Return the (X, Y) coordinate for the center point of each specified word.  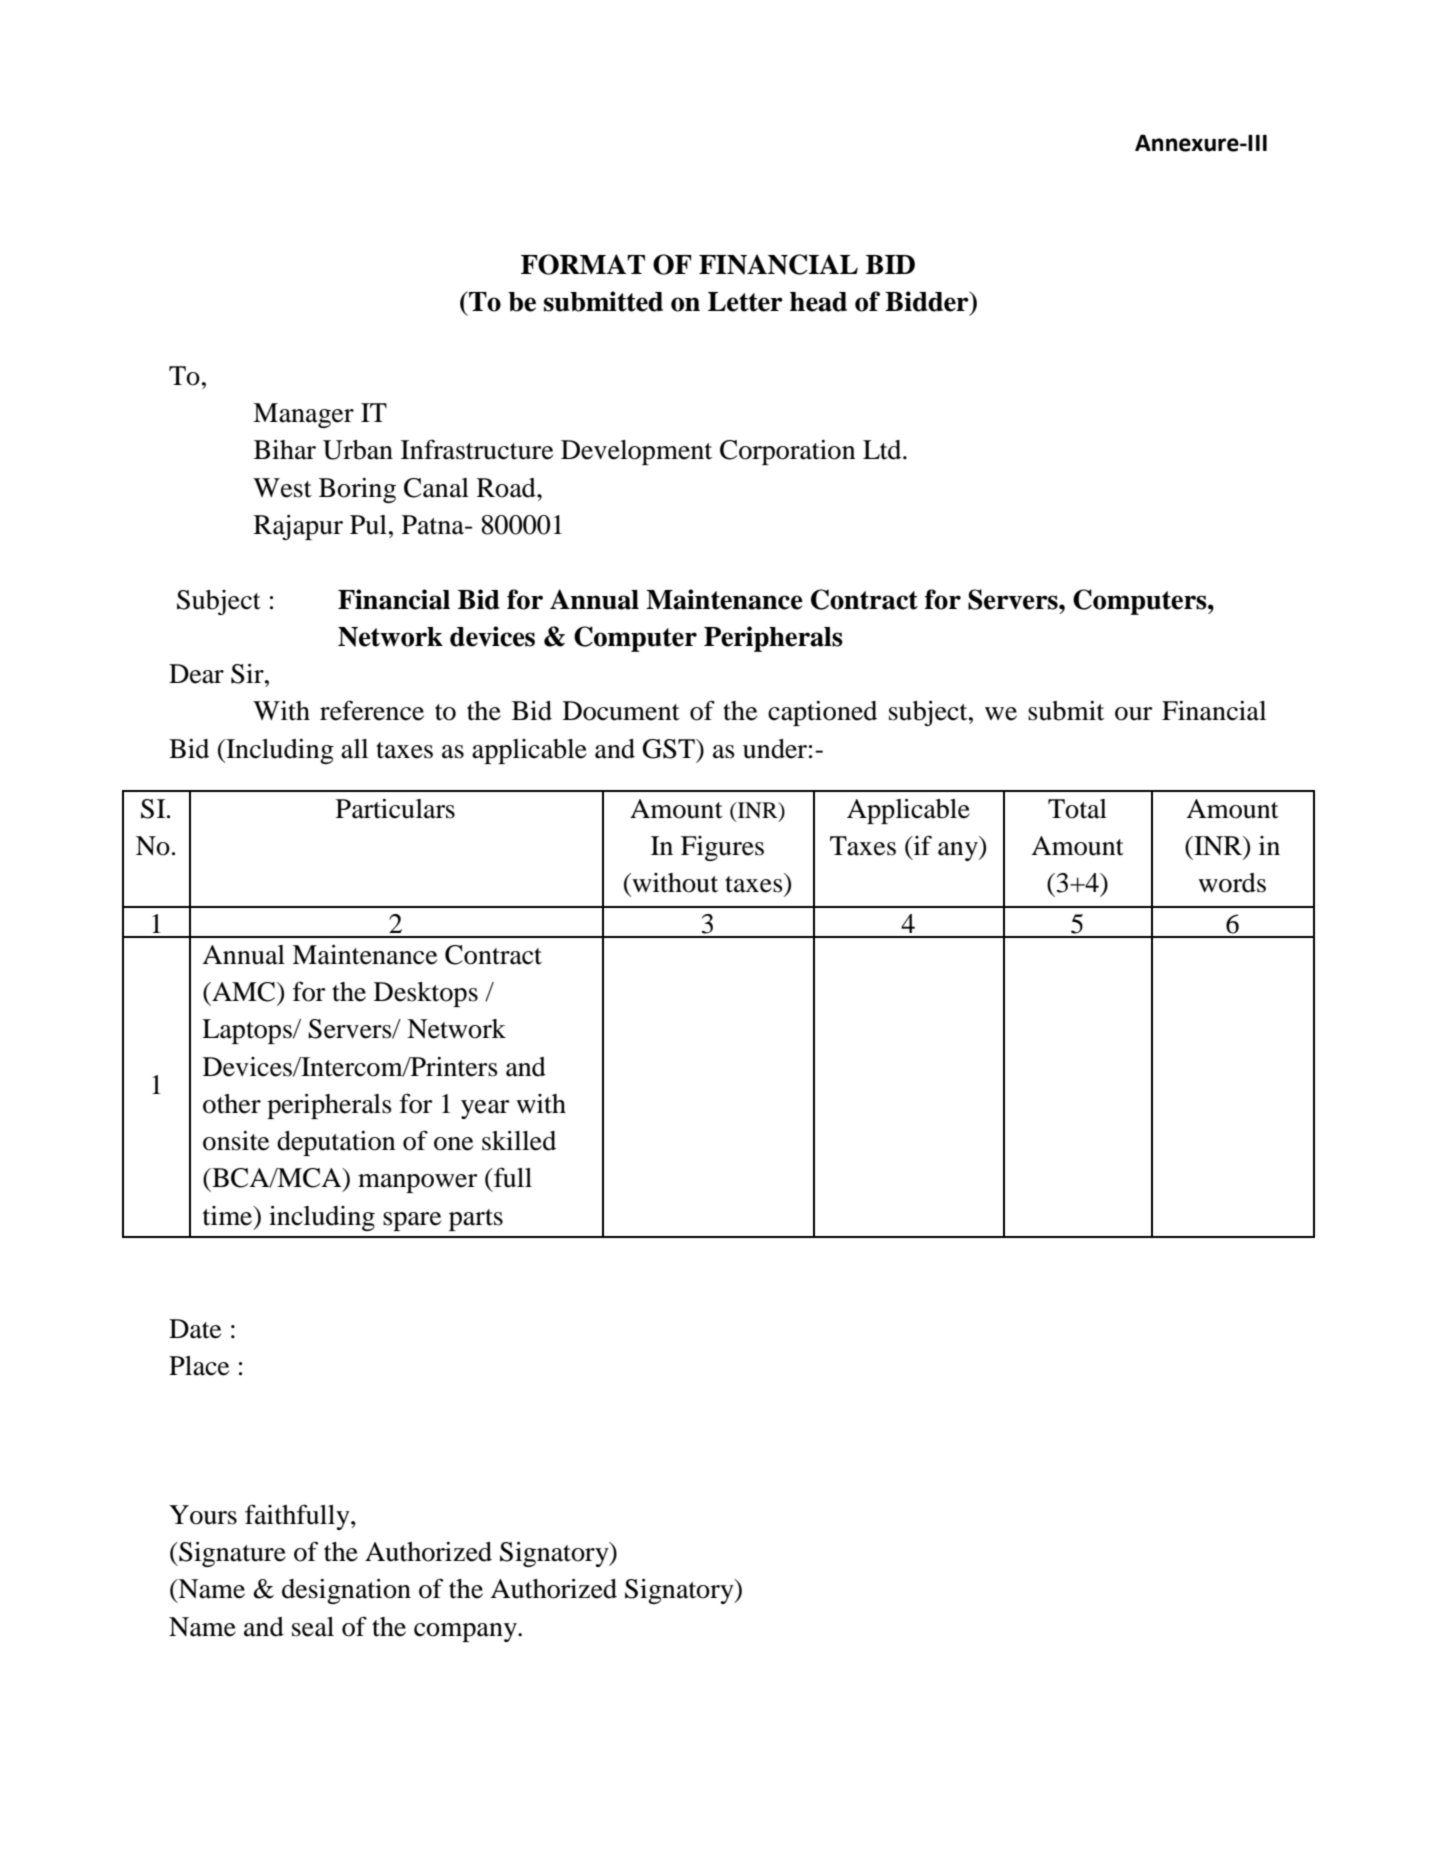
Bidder (928, 301)
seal (313, 1627)
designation (346, 1591)
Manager (303, 415)
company (466, 1632)
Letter (745, 302)
